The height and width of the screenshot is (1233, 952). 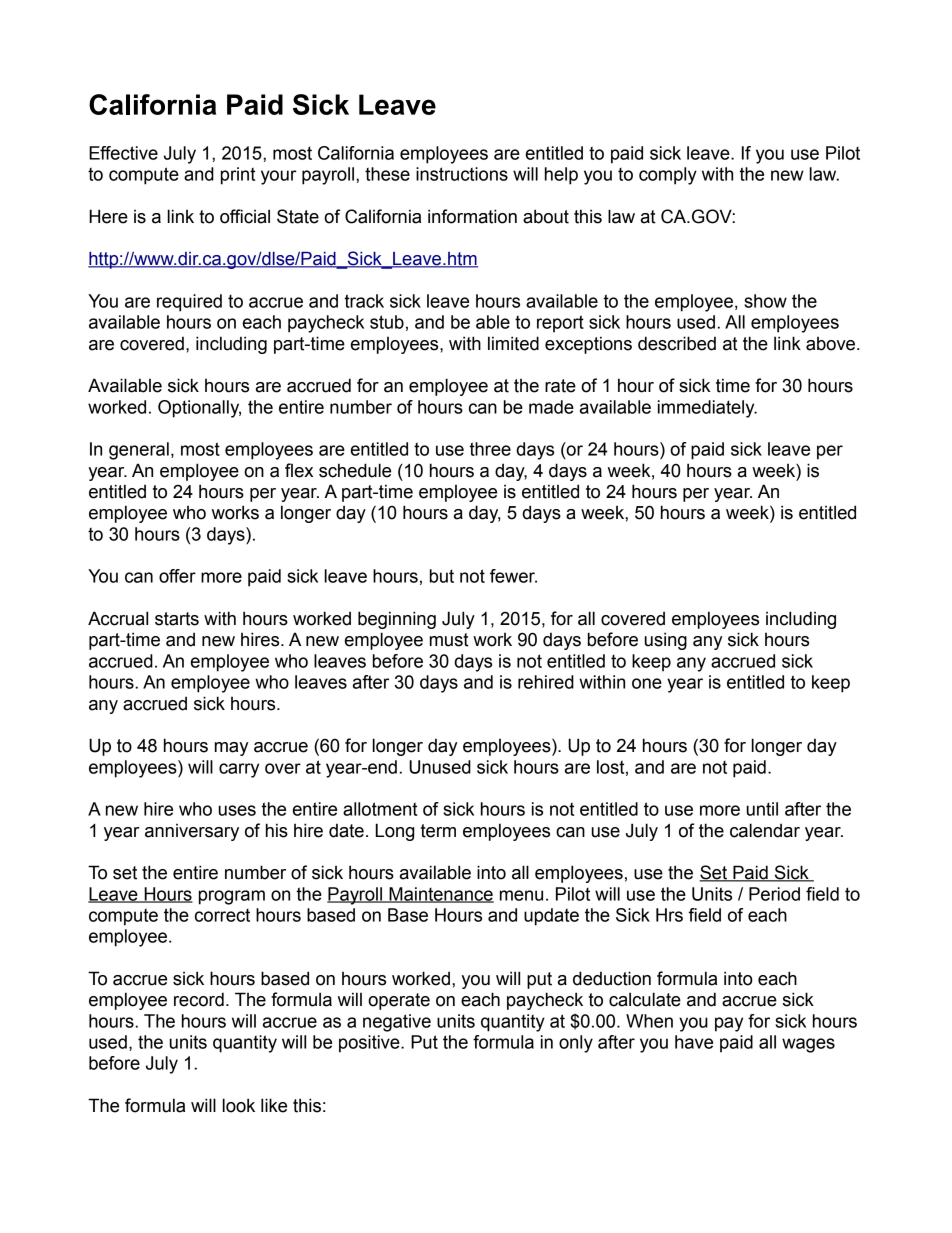 What do you see at coordinates (462, 174) in the screenshot?
I see `instructions` at bounding box center [462, 174].
